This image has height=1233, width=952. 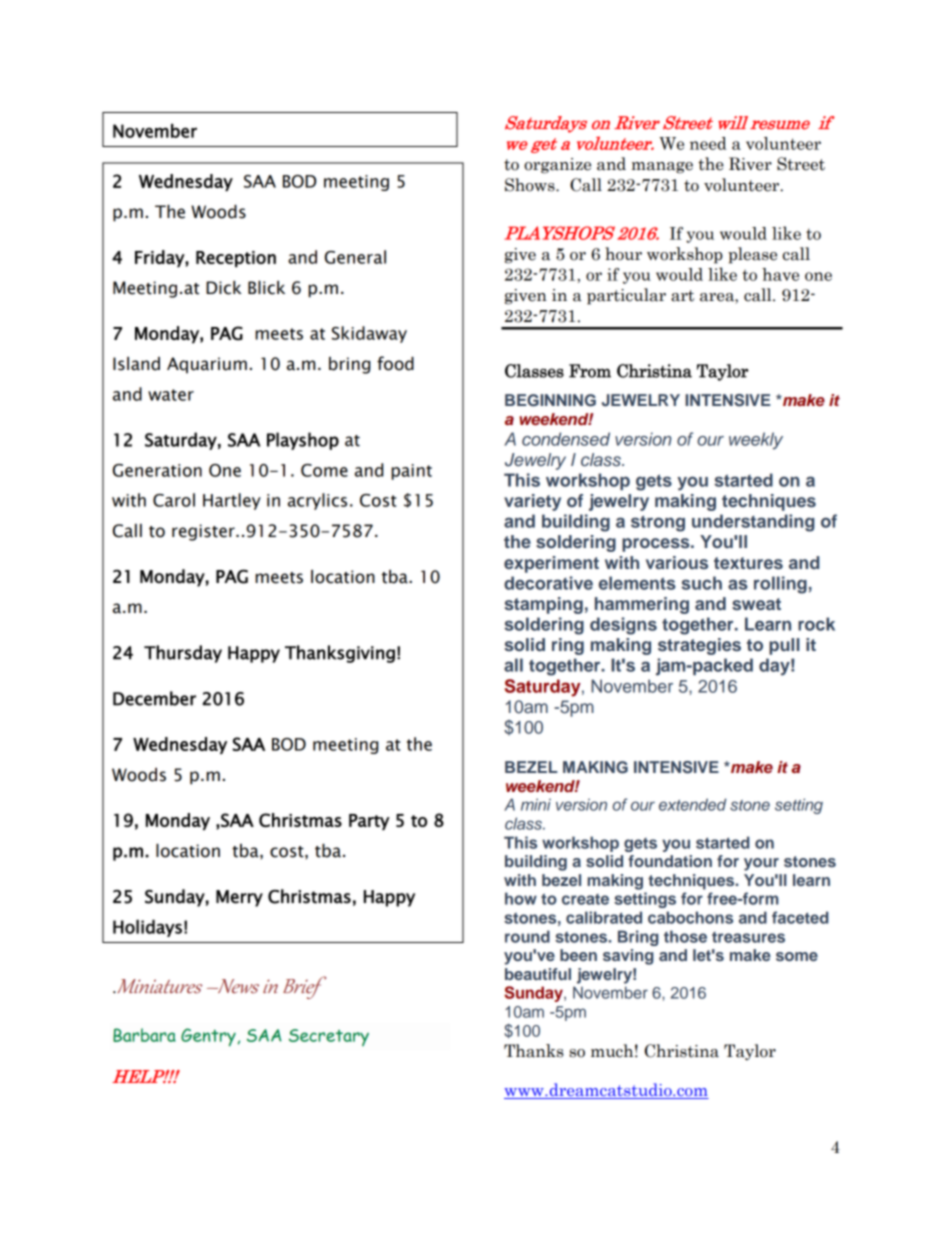 I want to click on BEGINNING, so click(x=550, y=400).
